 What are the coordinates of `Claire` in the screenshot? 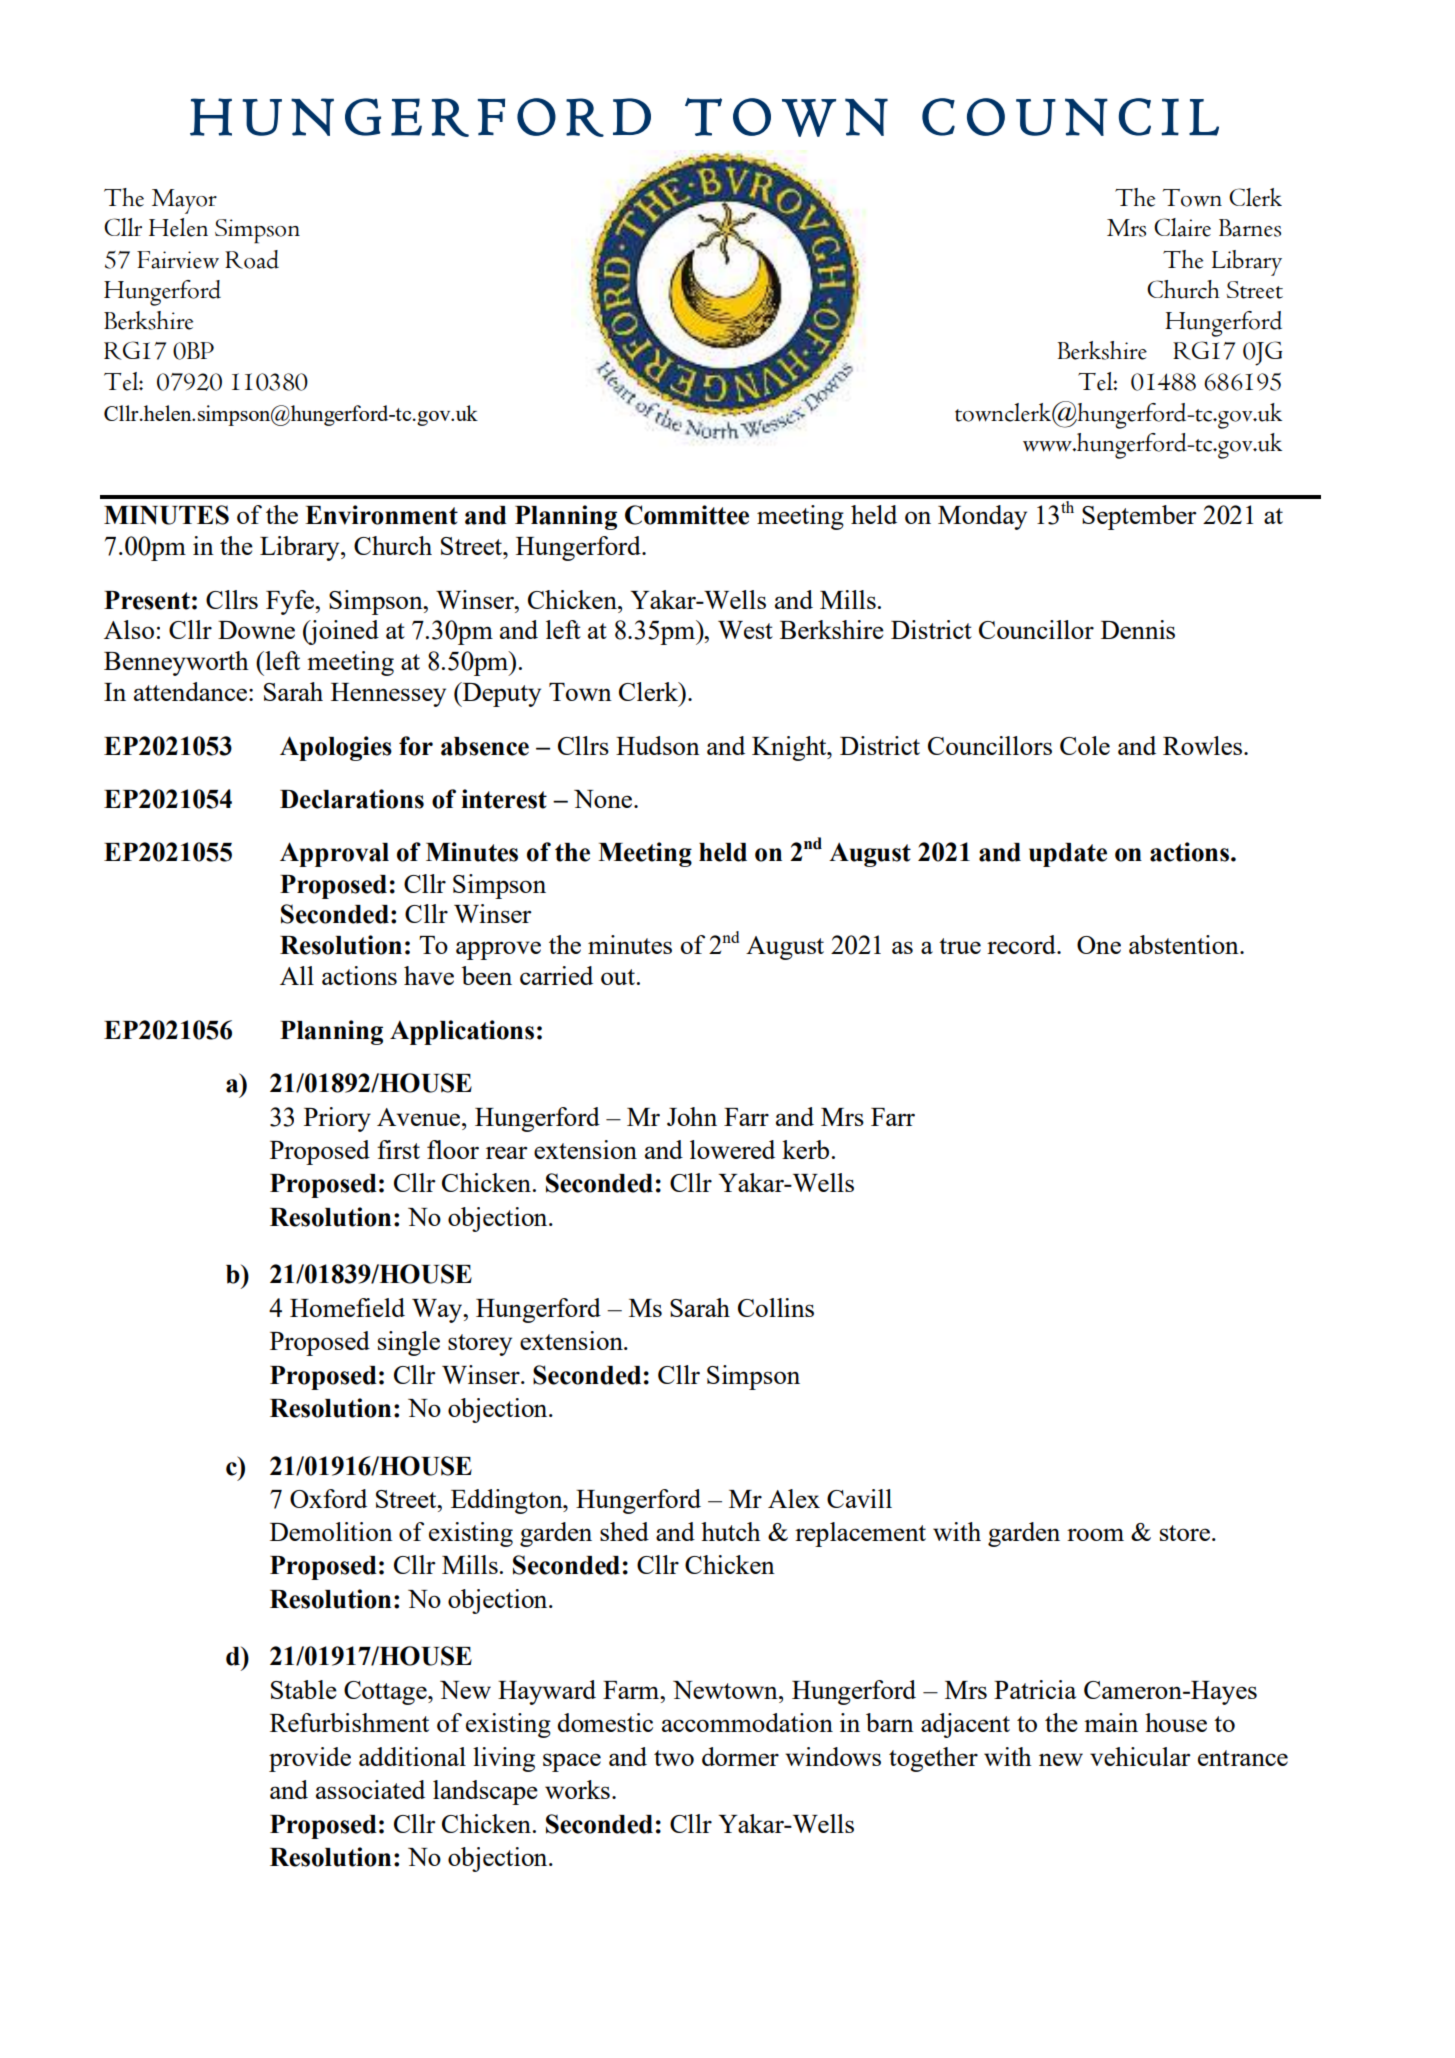 It's located at (1182, 227).
